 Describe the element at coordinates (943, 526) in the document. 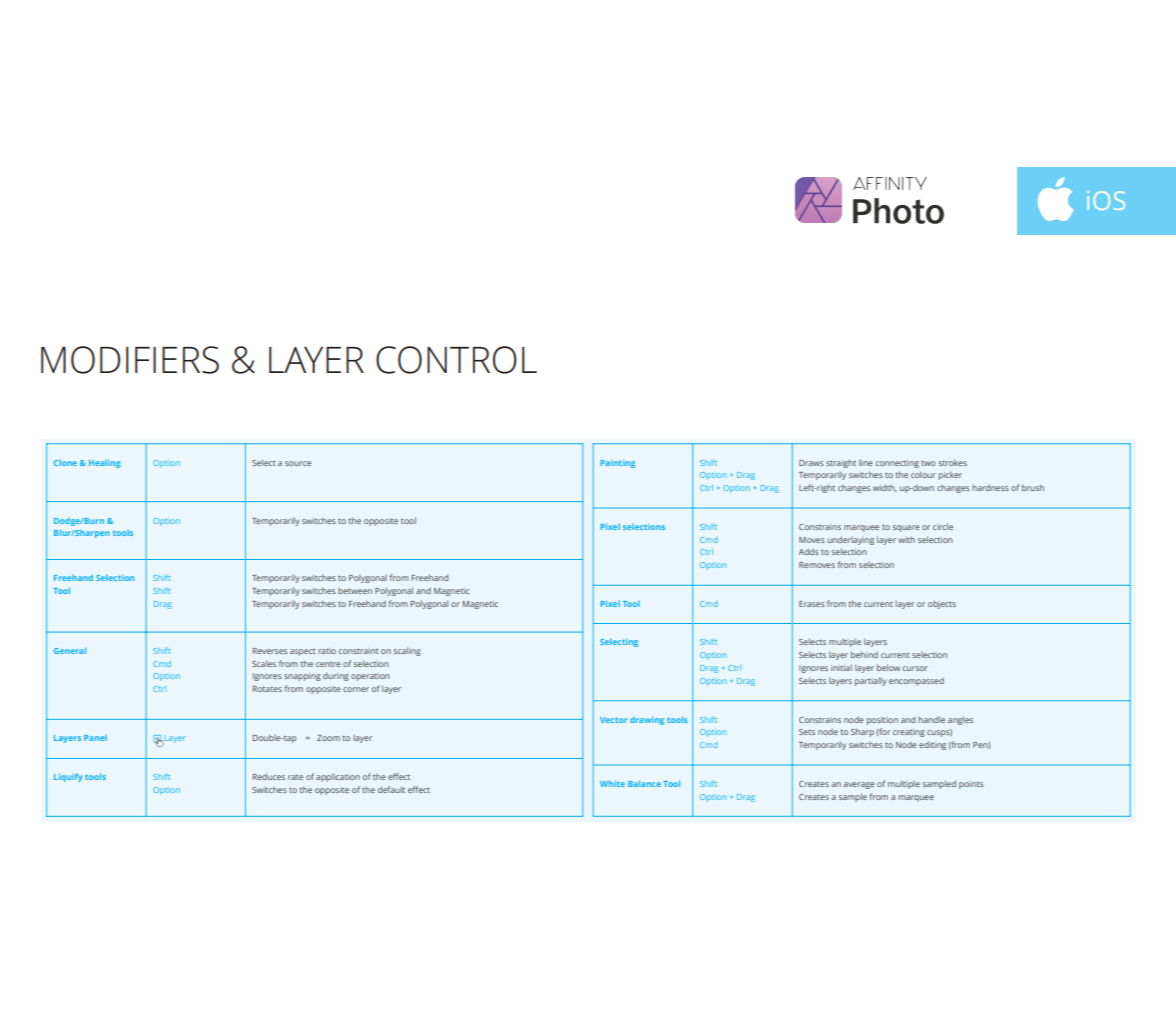

I see `circle` at that location.
